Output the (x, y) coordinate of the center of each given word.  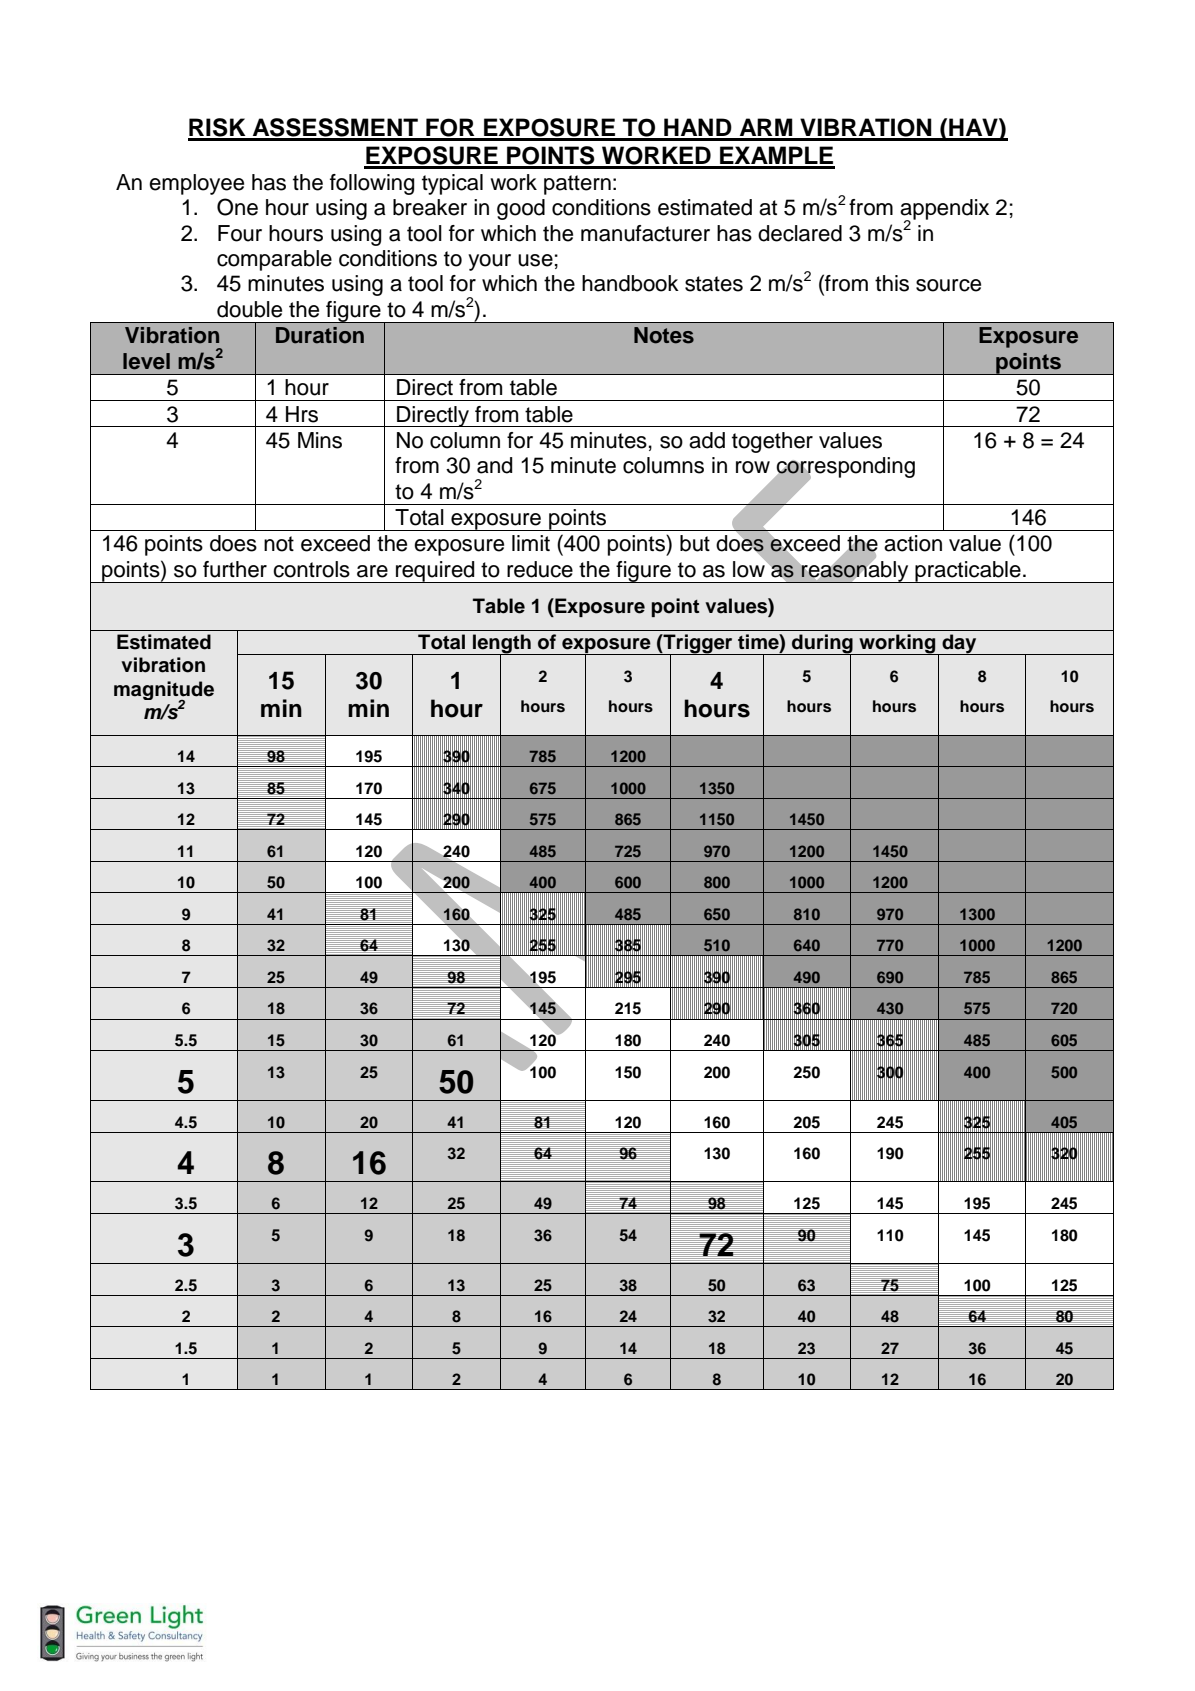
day (959, 644)
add (707, 440)
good (521, 209)
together (772, 442)
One (237, 207)
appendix (944, 210)
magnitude (164, 691)
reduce (540, 569)
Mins (320, 440)
